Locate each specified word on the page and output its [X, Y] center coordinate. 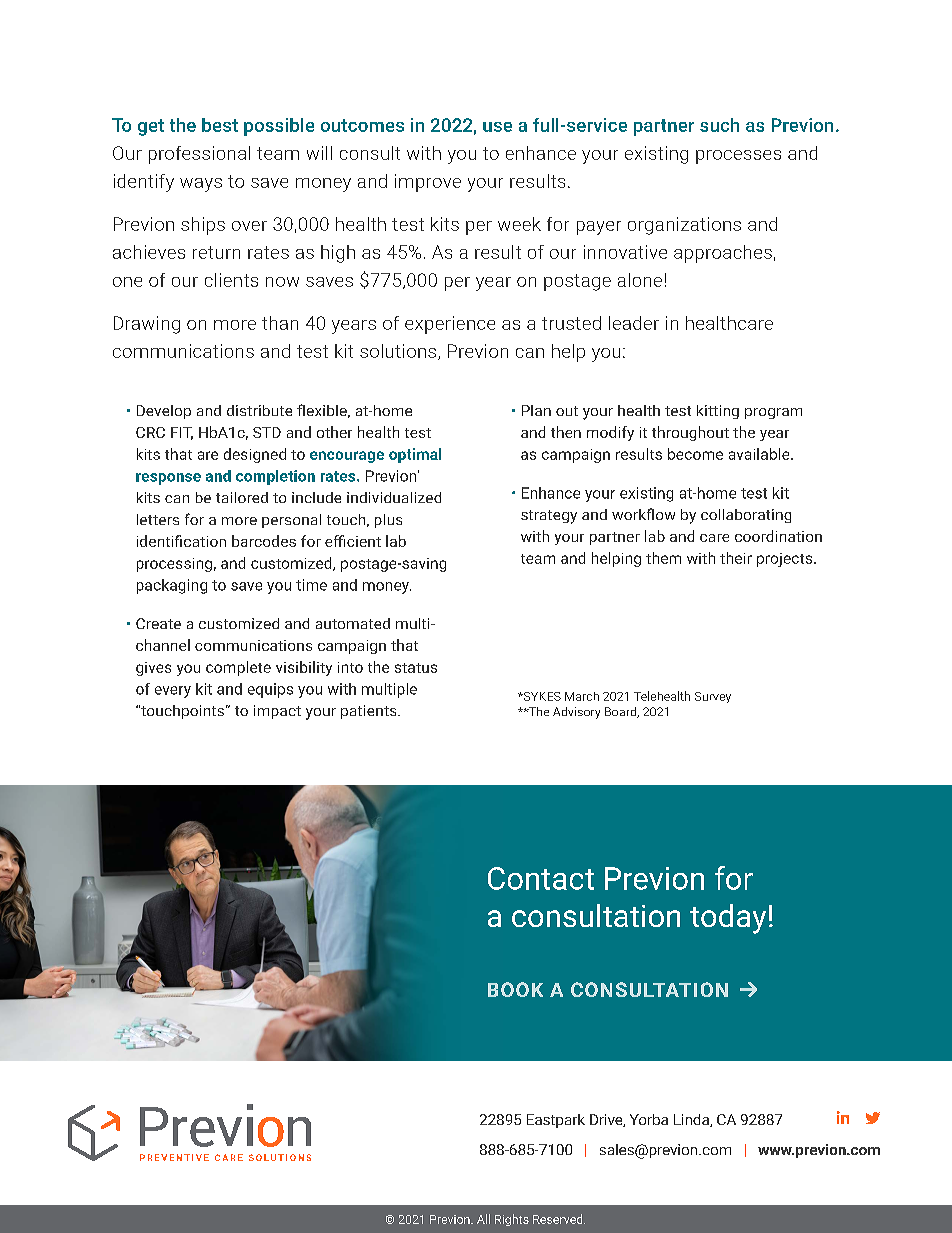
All [483, 1219]
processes [738, 157]
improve [428, 183]
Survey [713, 697]
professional [199, 155]
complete [238, 668]
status [416, 668]
